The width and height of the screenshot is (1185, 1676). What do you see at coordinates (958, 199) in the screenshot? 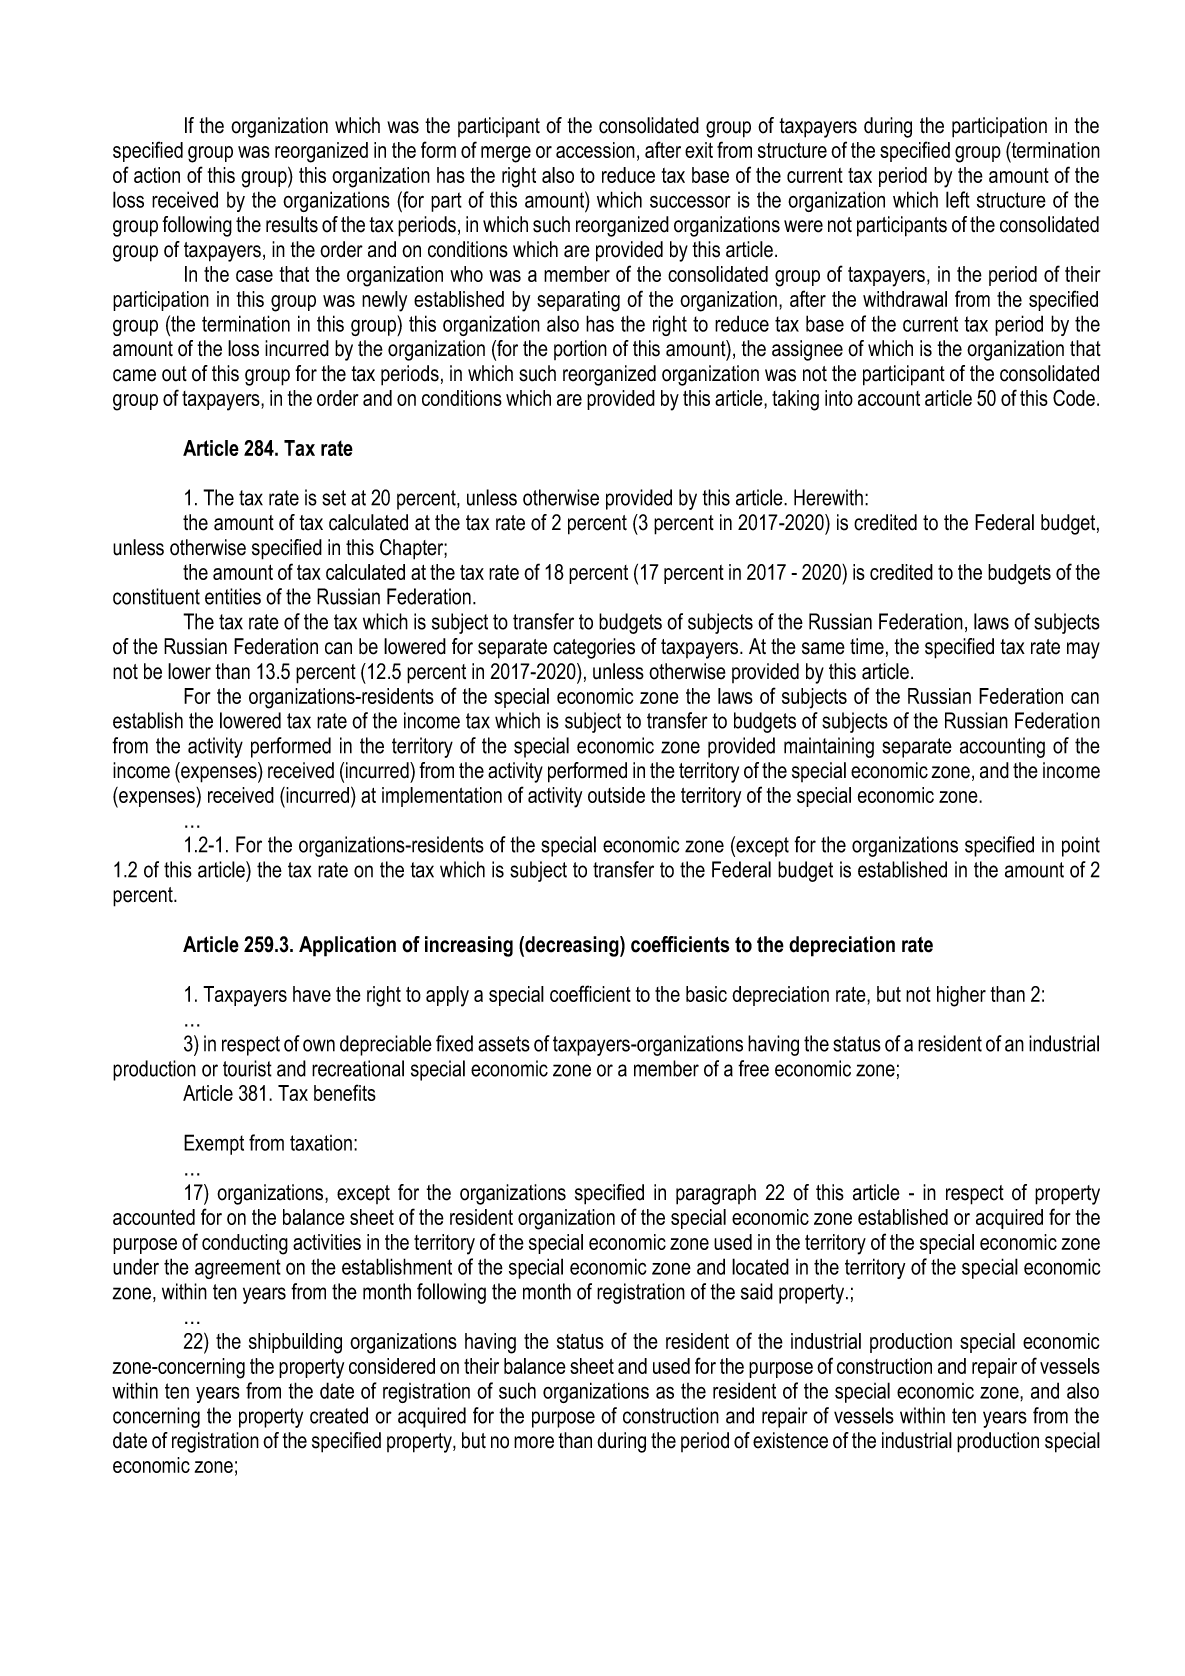
I see `left` at bounding box center [958, 199].
